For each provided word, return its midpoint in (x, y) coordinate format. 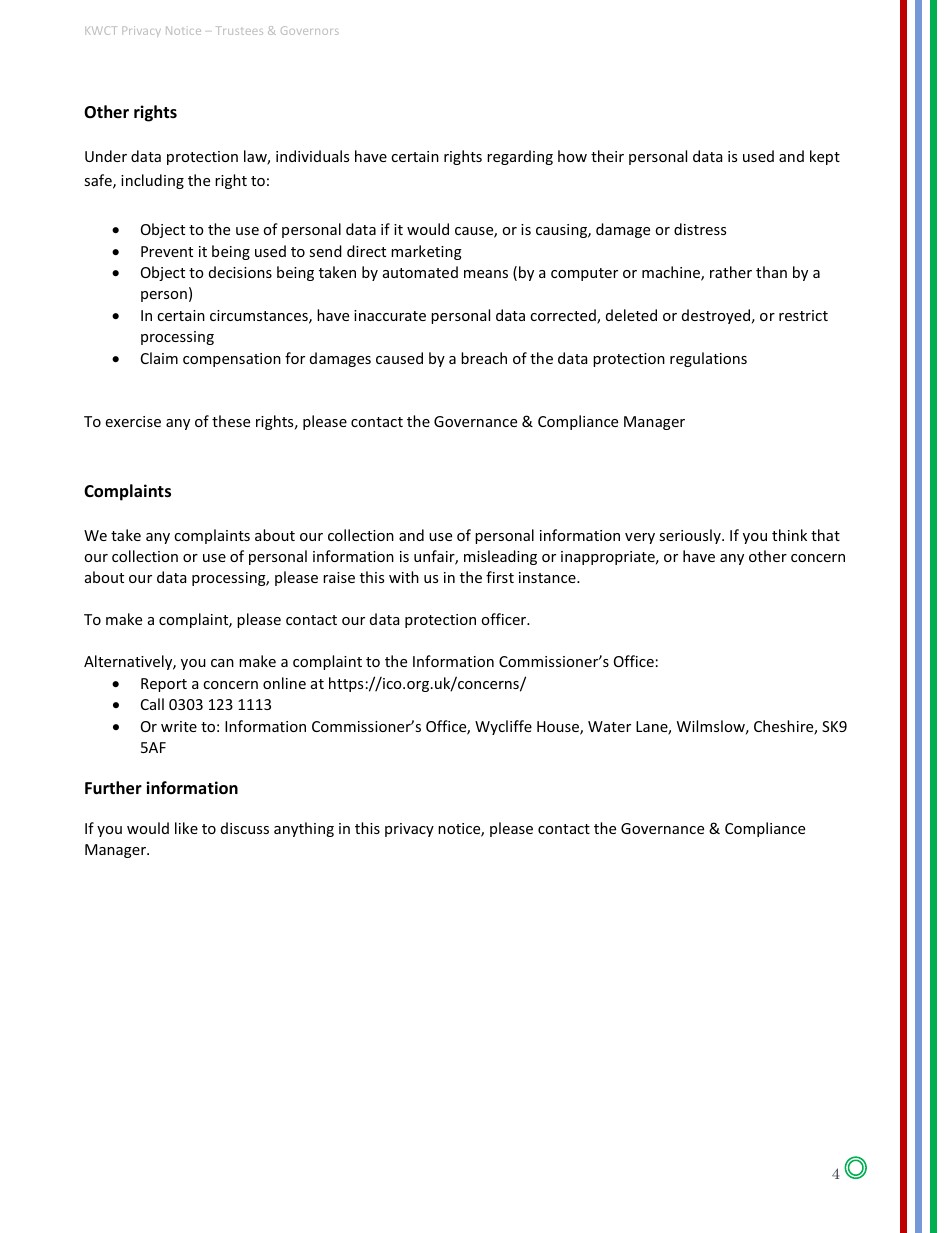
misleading (500, 557)
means (486, 274)
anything (304, 829)
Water (609, 726)
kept (825, 157)
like (186, 828)
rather (731, 272)
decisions (240, 272)
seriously (691, 536)
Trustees (239, 30)
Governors (310, 30)
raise (339, 577)
